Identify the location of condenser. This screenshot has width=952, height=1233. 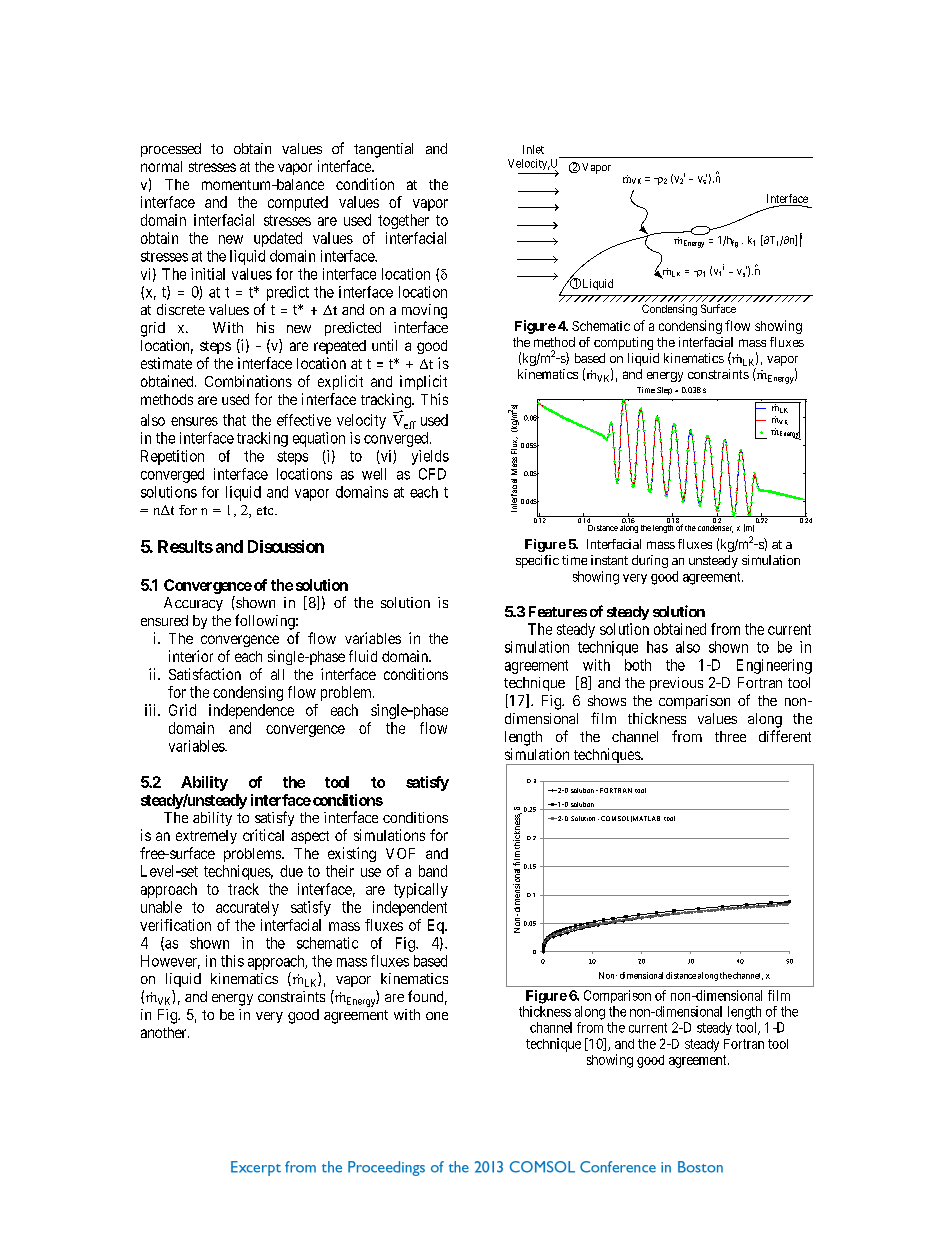
(715, 529).
